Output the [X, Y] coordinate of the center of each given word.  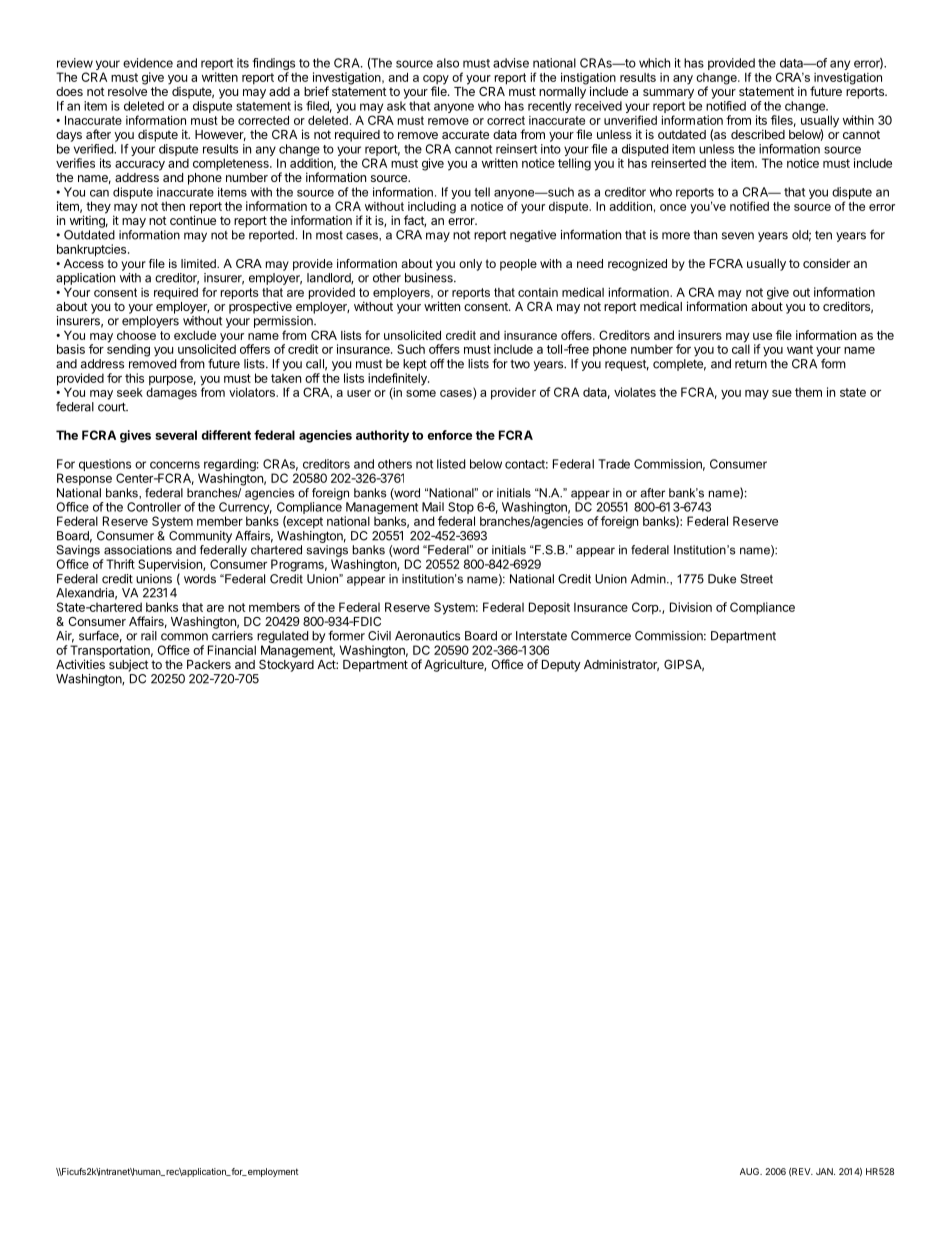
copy [436, 81]
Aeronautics [427, 636]
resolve [127, 91]
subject [129, 665]
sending [128, 349]
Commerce [601, 636]
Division [691, 607]
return [751, 364]
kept [415, 365]
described [758, 134]
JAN [825, 1171]
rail [149, 636]
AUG [750, 1171]
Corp [646, 608]
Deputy [561, 666]
